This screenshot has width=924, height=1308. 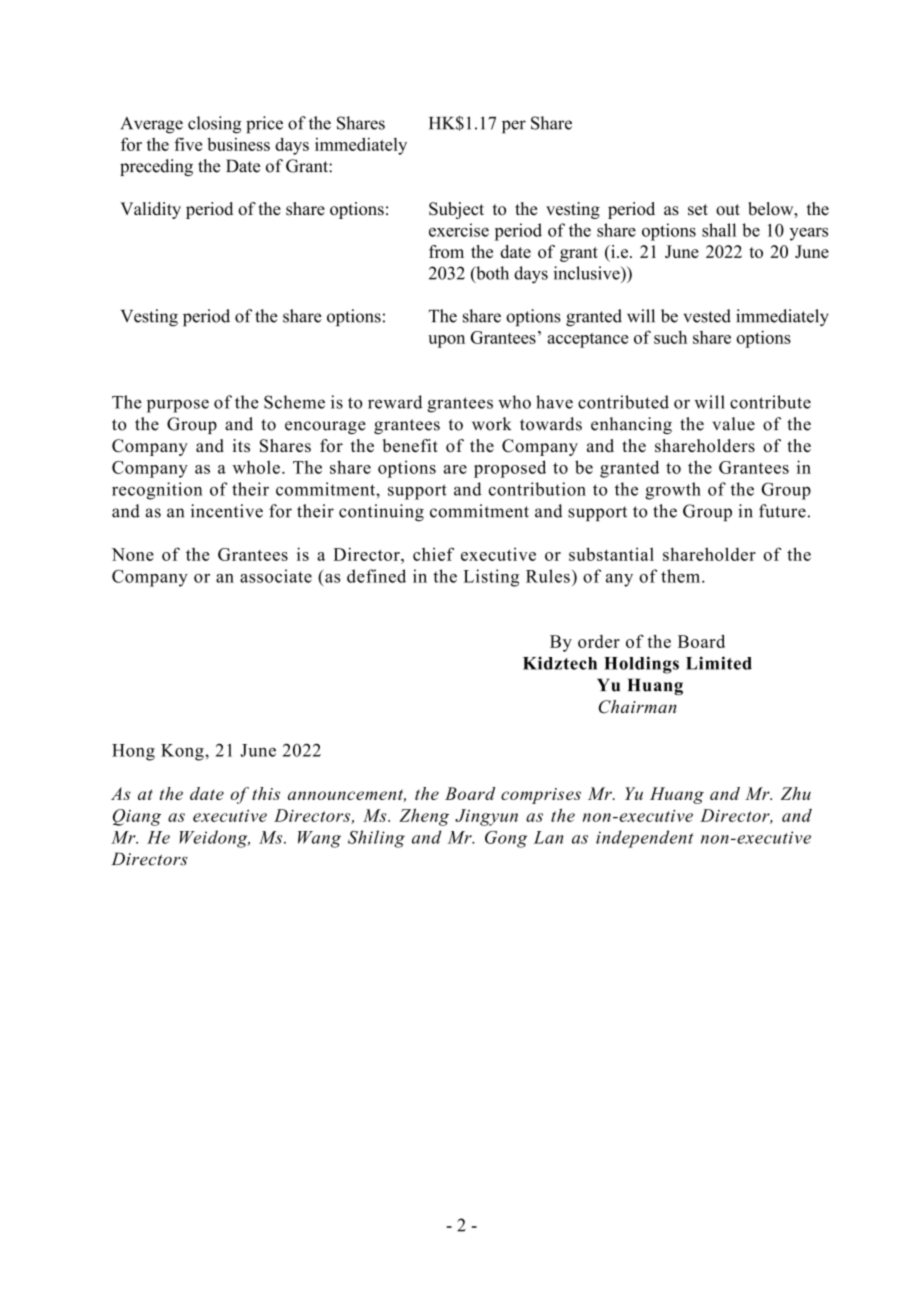 What do you see at coordinates (433, 554) in the screenshot?
I see `chief` at bounding box center [433, 554].
